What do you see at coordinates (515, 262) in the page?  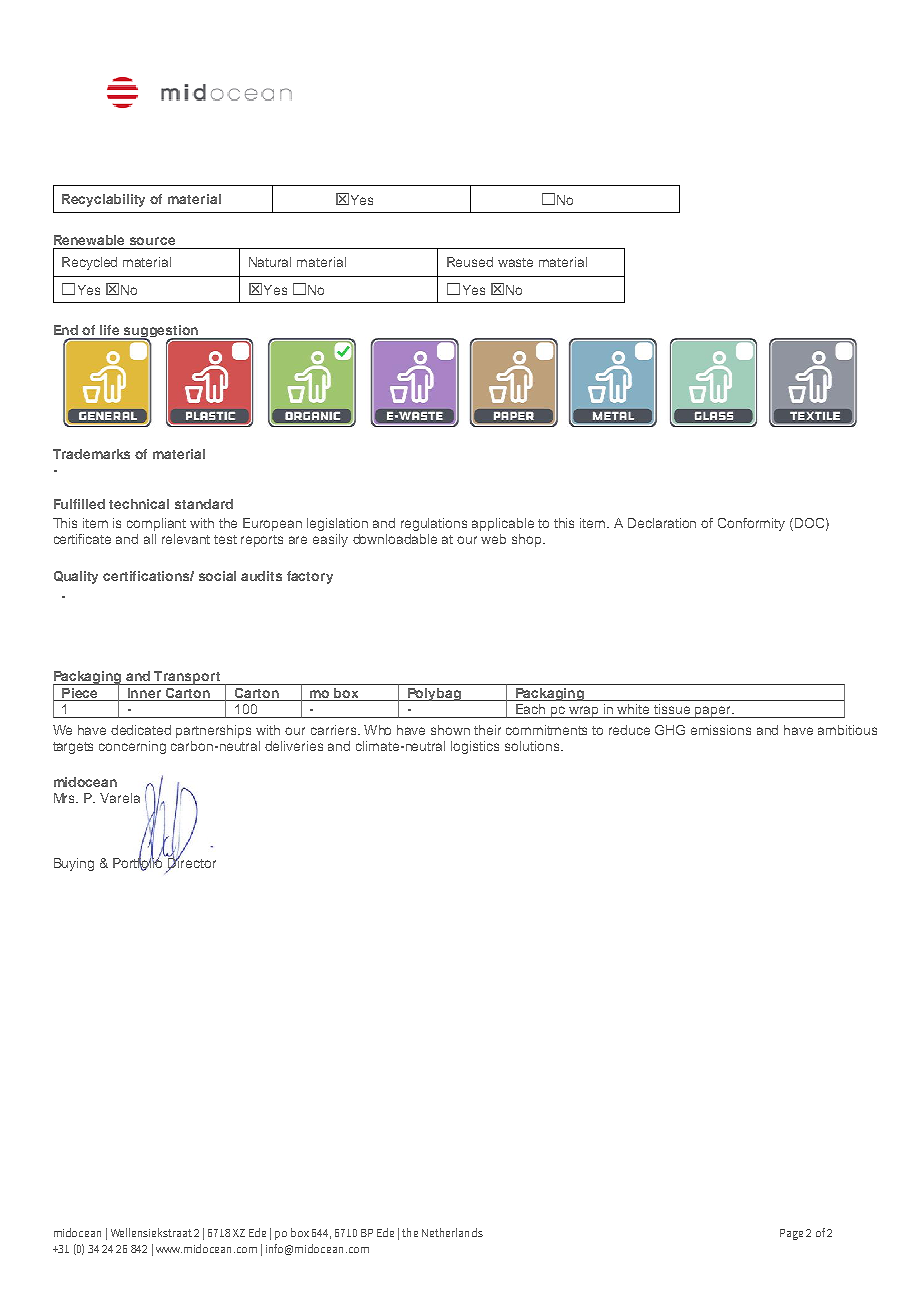 I see `waste` at bounding box center [515, 262].
